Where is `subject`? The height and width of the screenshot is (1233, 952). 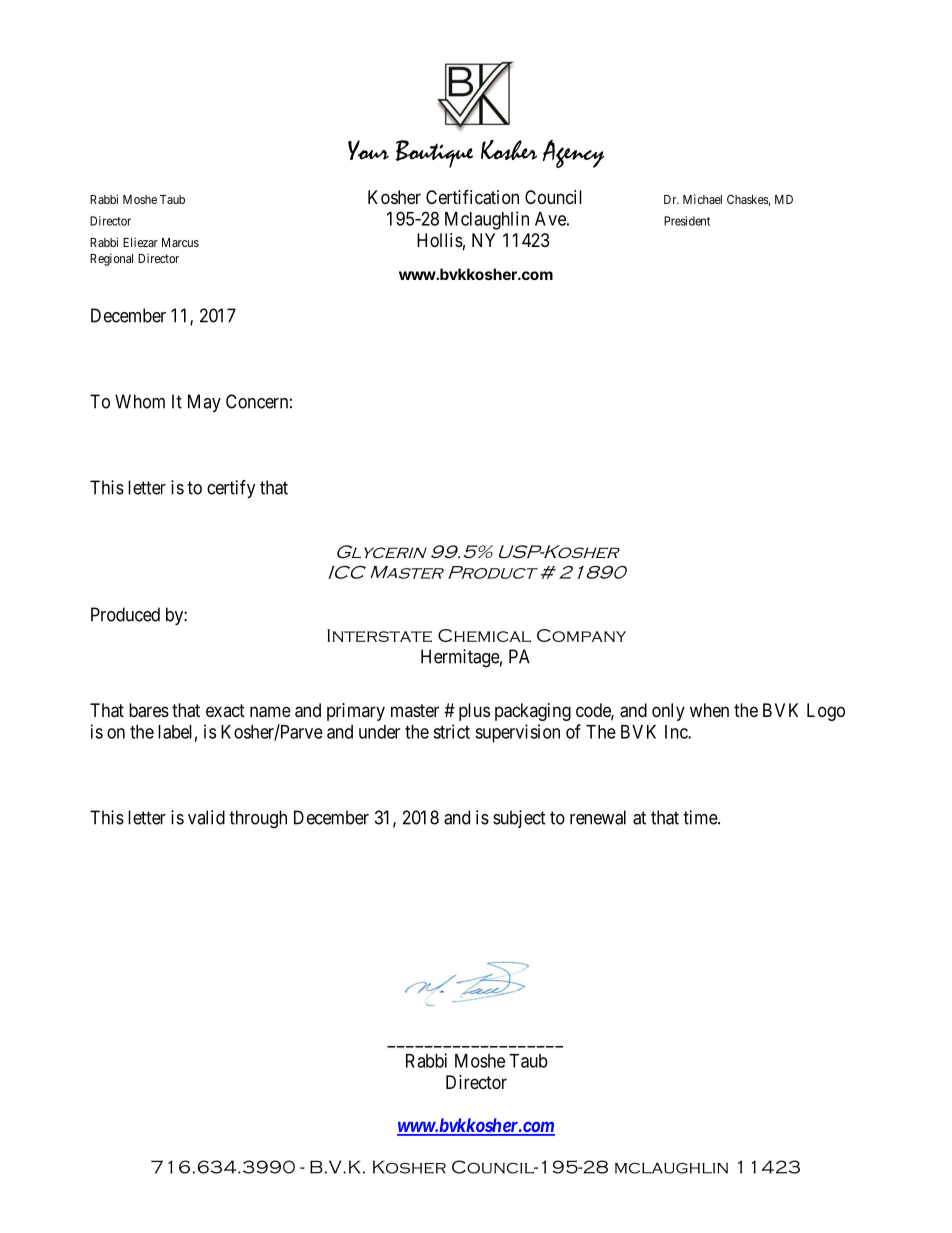
subject is located at coordinates (519, 819).
